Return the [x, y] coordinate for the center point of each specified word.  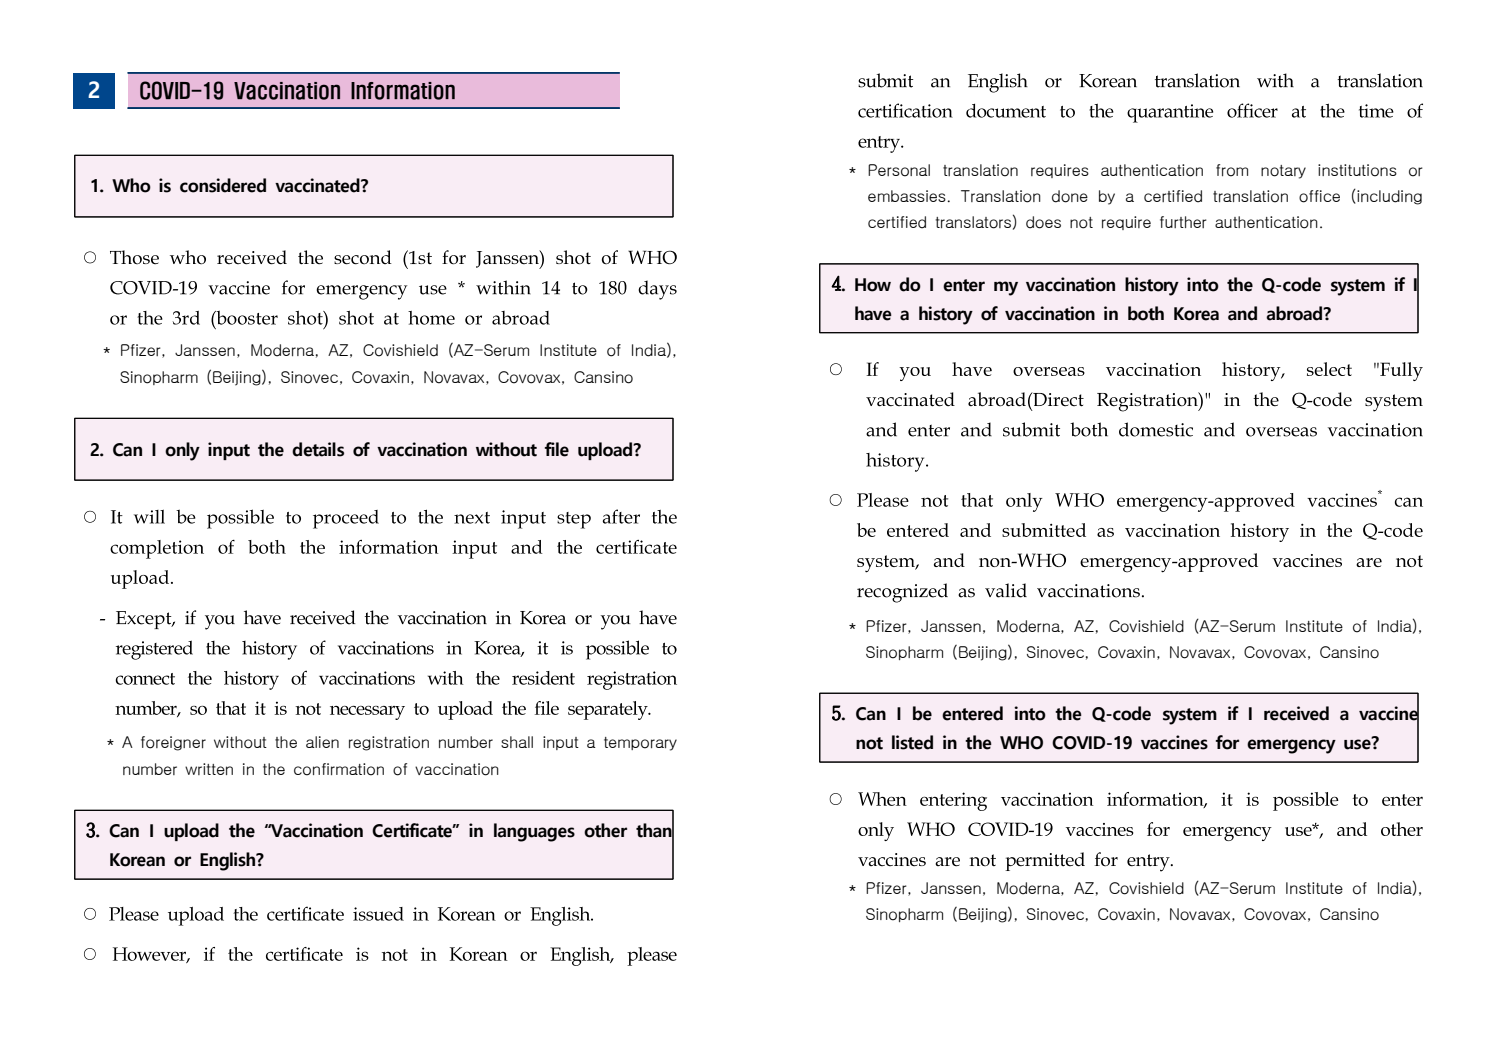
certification [905, 110]
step [574, 520]
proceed [346, 519]
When [882, 799]
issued [378, 914]
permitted [1045, 861]
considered [223, 185]
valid [1006, 590]
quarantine [1170, 113]
